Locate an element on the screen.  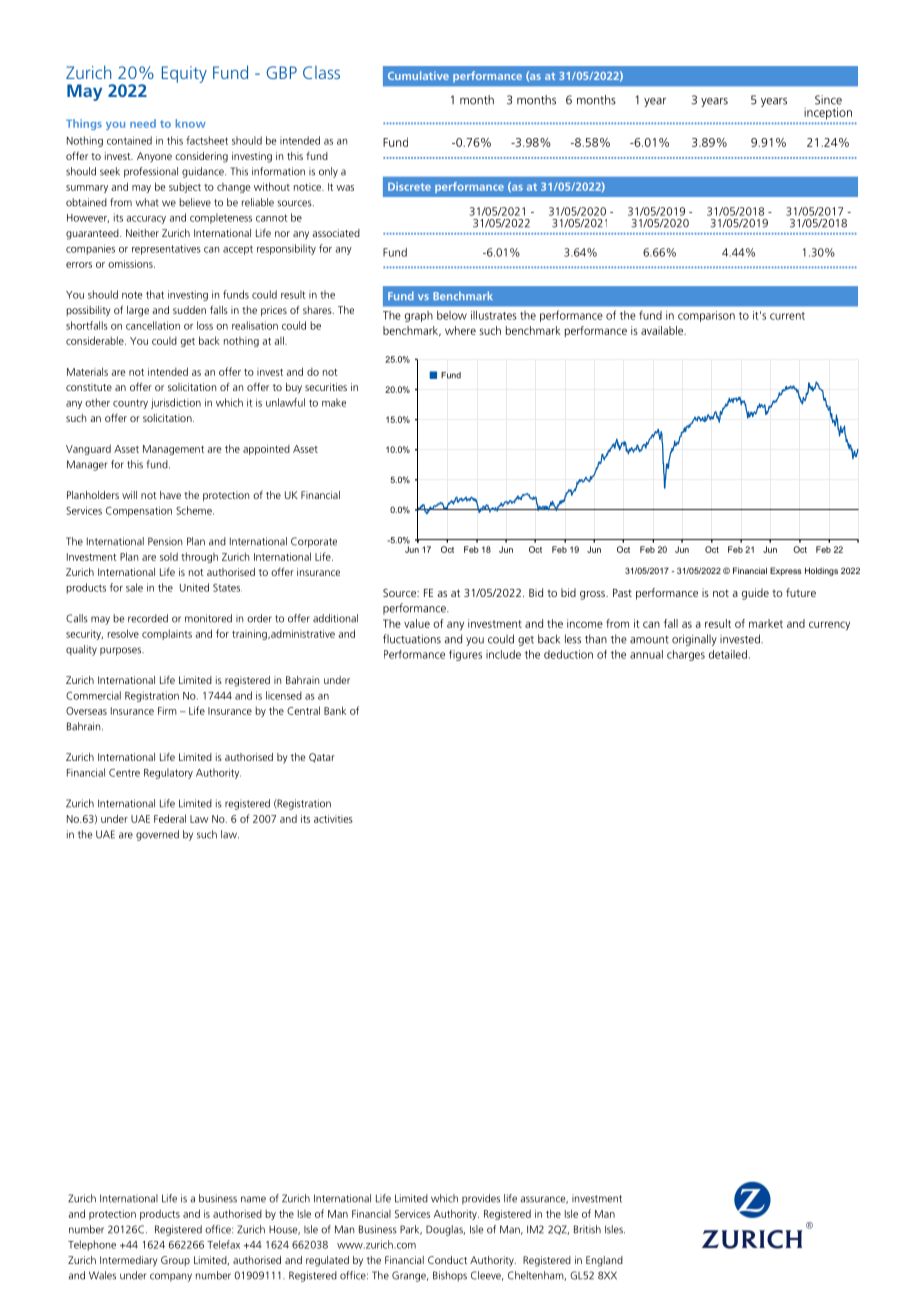
detailed is located at coordinates (728, 654).
